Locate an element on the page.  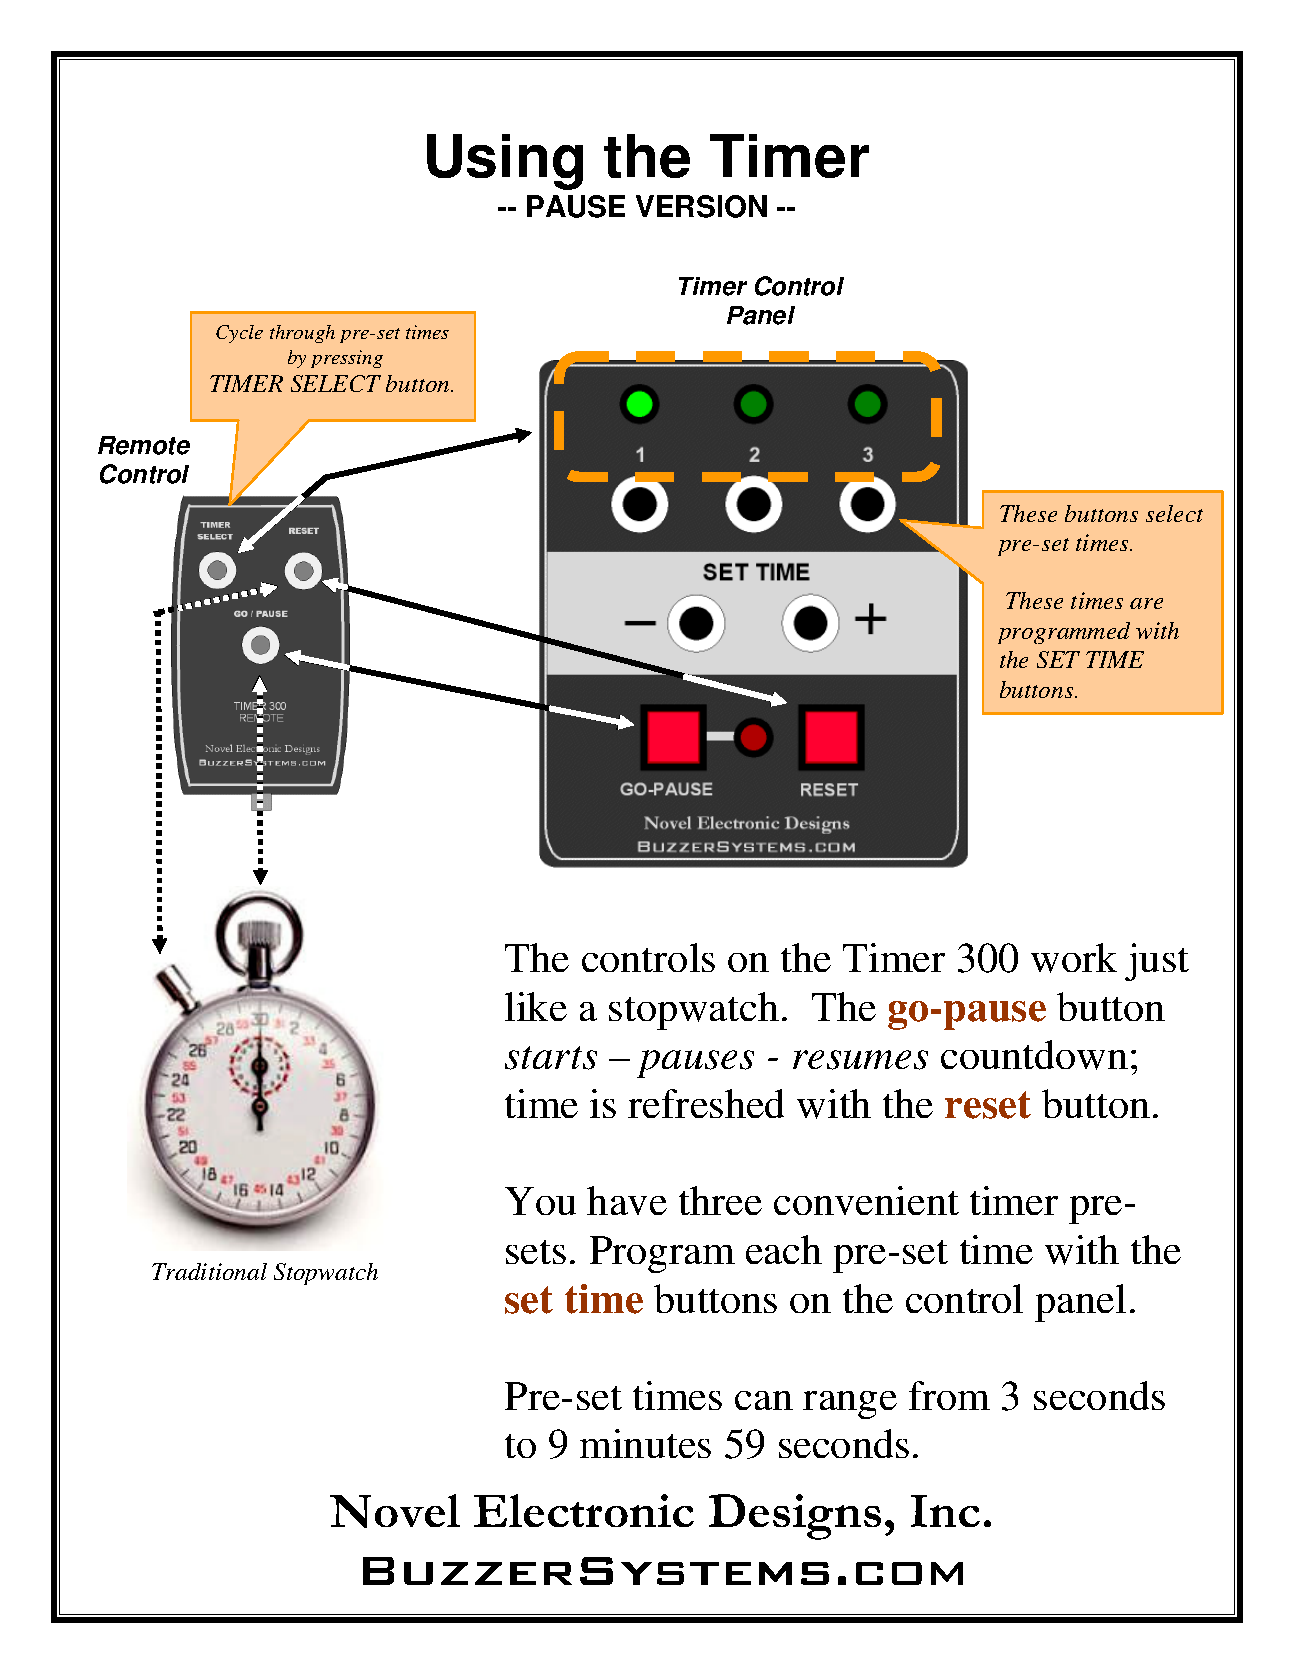
work is located at coordinates (1074, 958).
